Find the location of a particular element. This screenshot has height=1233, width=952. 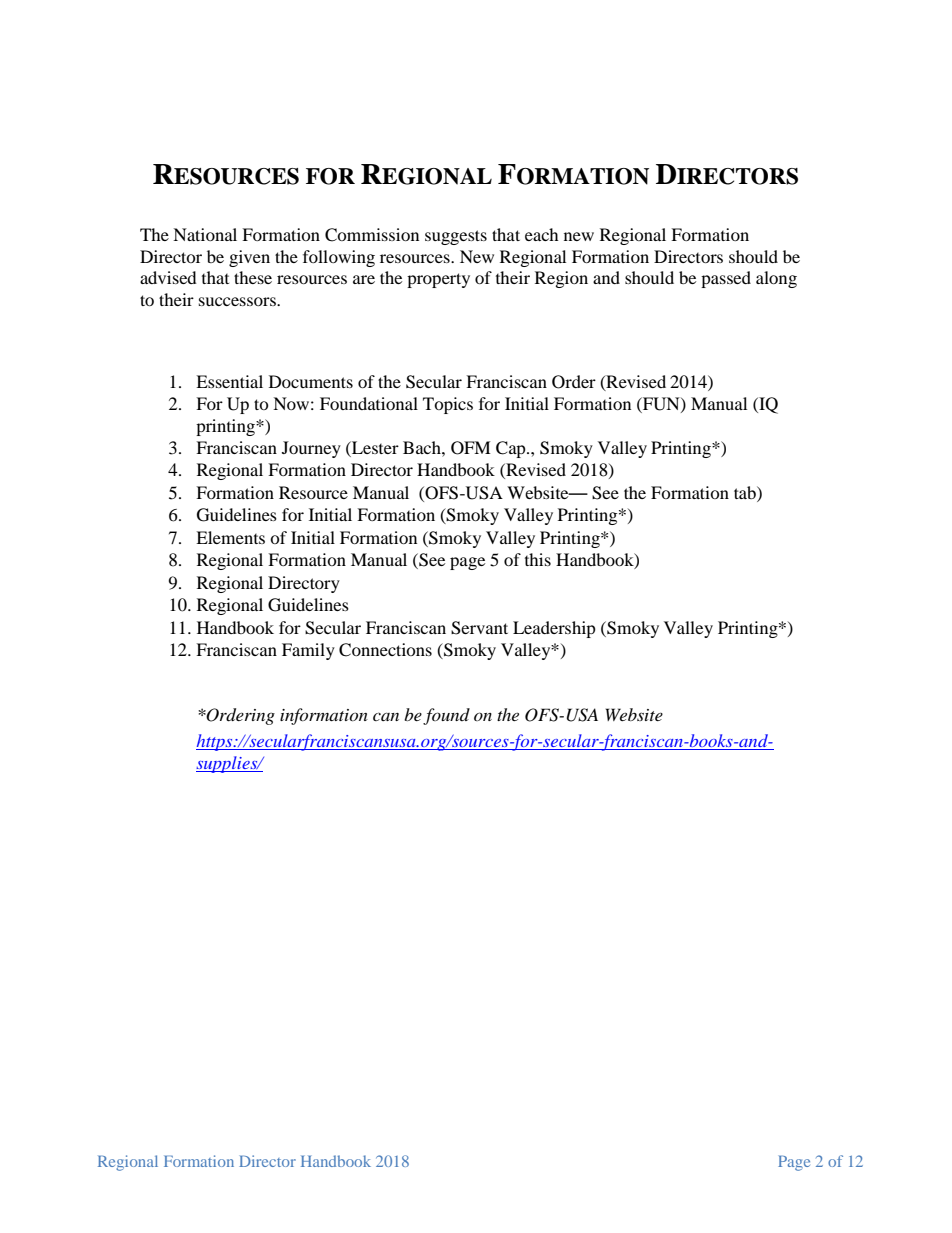

Servant is located at coordinates (479, 628).
